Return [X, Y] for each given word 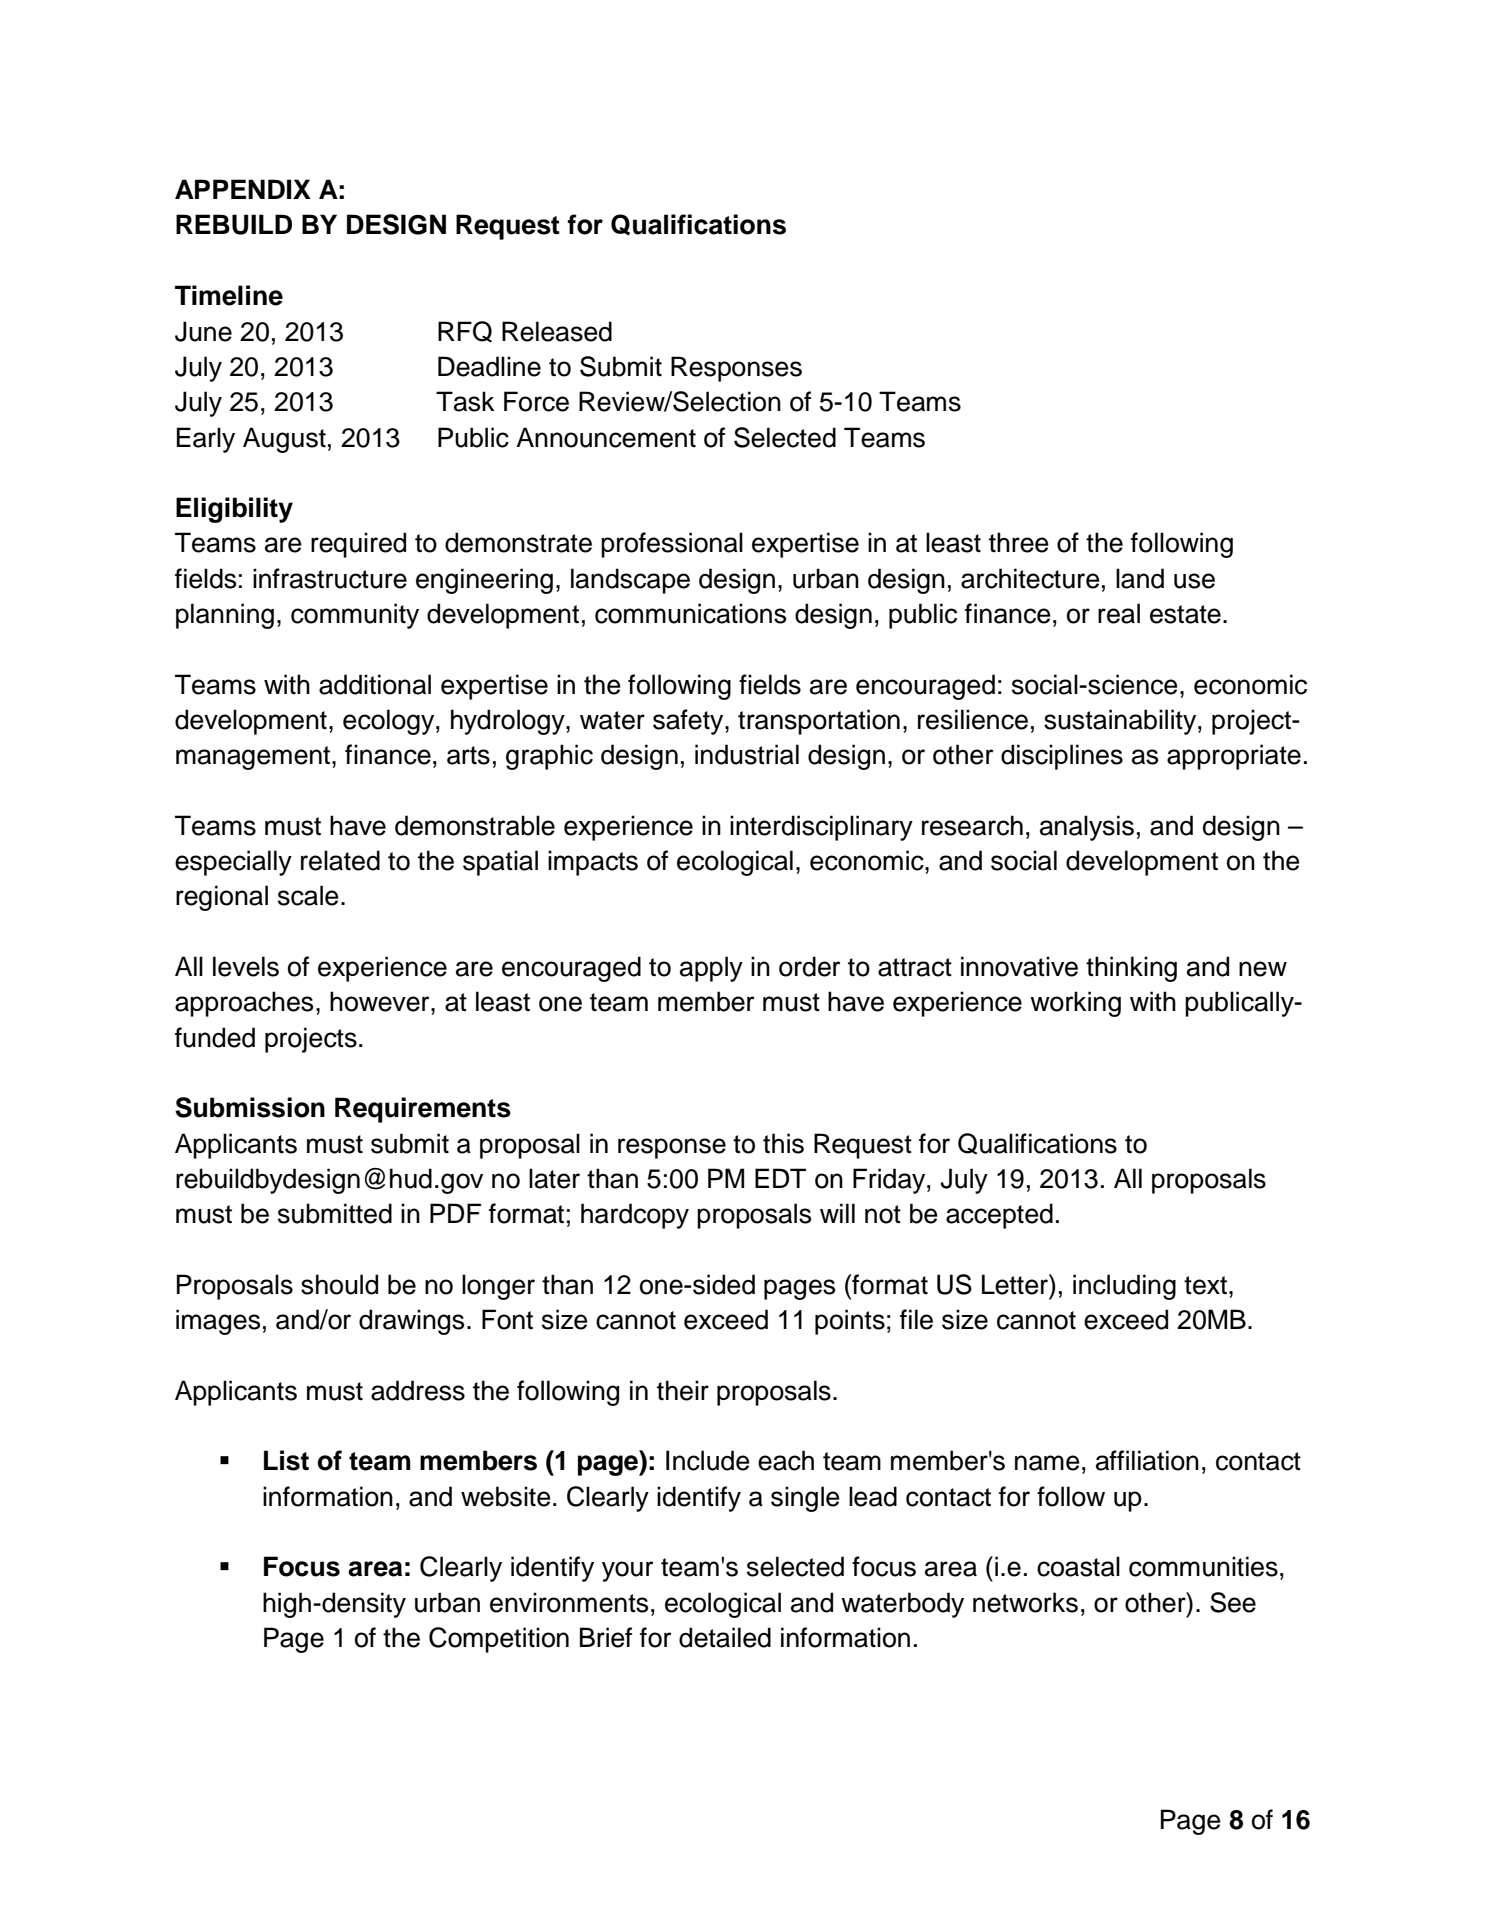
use [1194, 581]
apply [711, 969]
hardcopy [635, 1216]
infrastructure [330, 578]
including [1124, 1287]
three [1019, 542]
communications [690, 613]
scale [308, 895]
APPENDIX [243, 189]
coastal [1078, 1566]
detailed [725, 1637]
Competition [499, 1640]
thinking [1131, 969]
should [339, 1284]
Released [557, 331]
